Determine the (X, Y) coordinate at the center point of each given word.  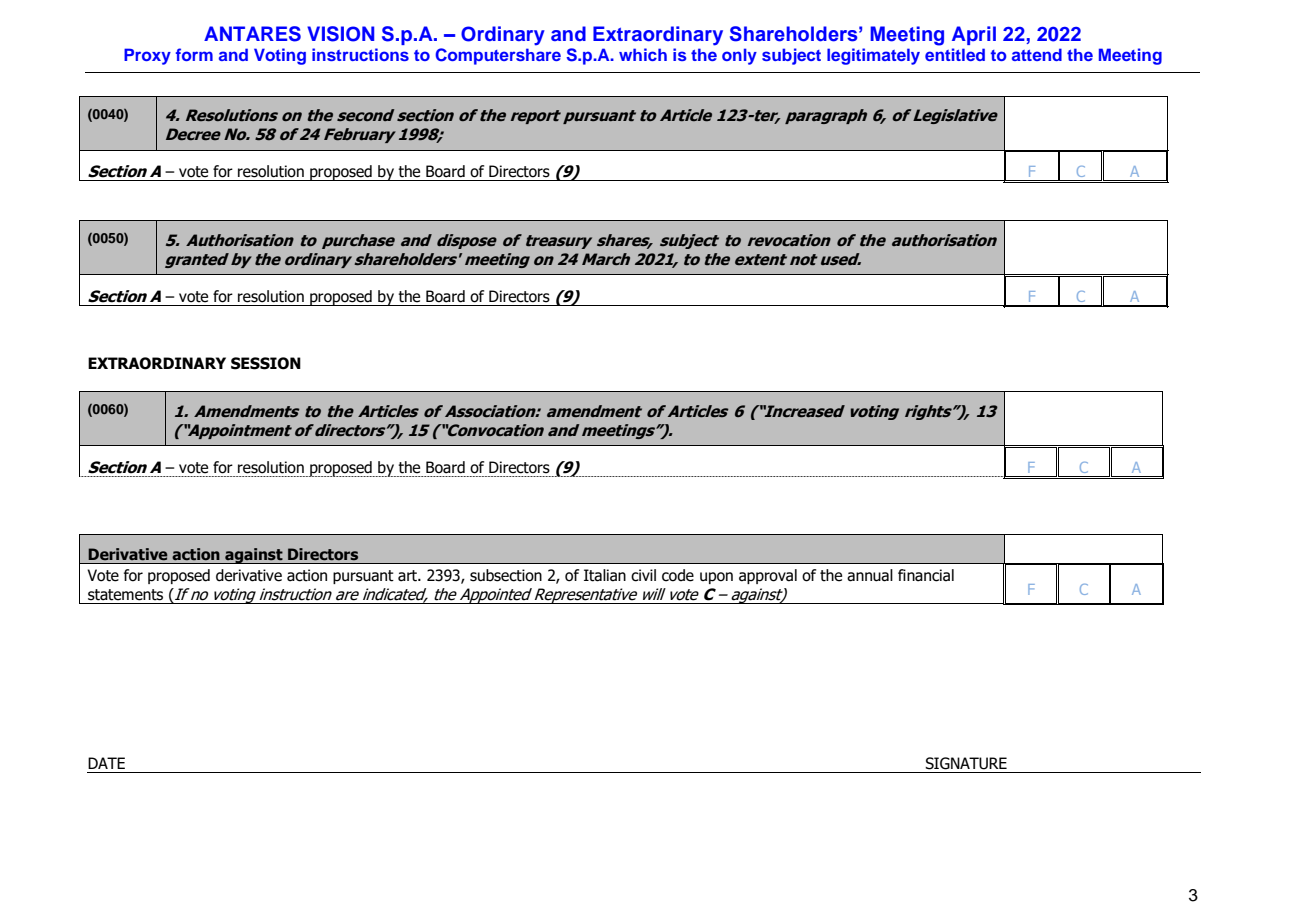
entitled (955, 54)
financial (926, 575)
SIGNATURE (966, 763)
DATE (106, 763)
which (643, 54)
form (194, 54)
